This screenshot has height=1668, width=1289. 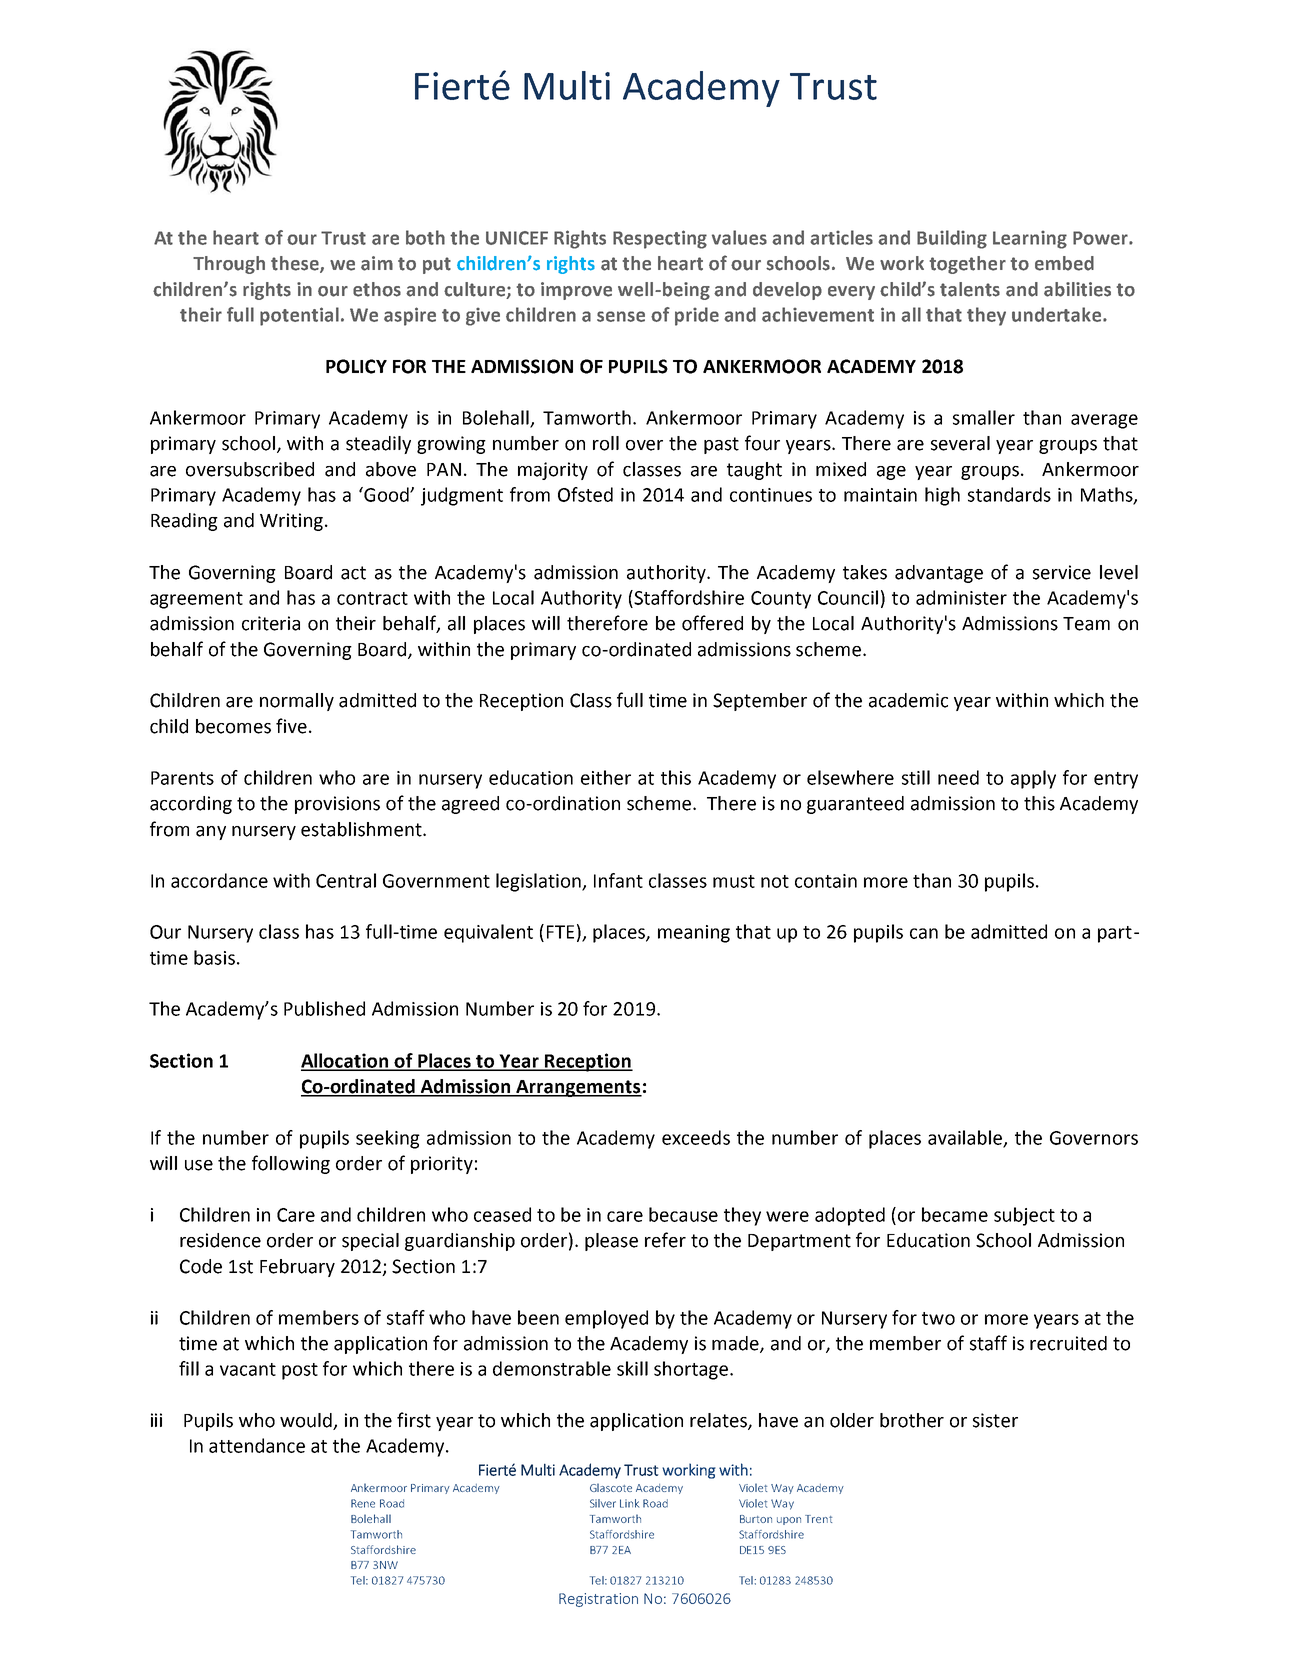 What do you see at coordinates (296, 264) in the screenshot?
I see `these` at bounding box center [296, 264].
